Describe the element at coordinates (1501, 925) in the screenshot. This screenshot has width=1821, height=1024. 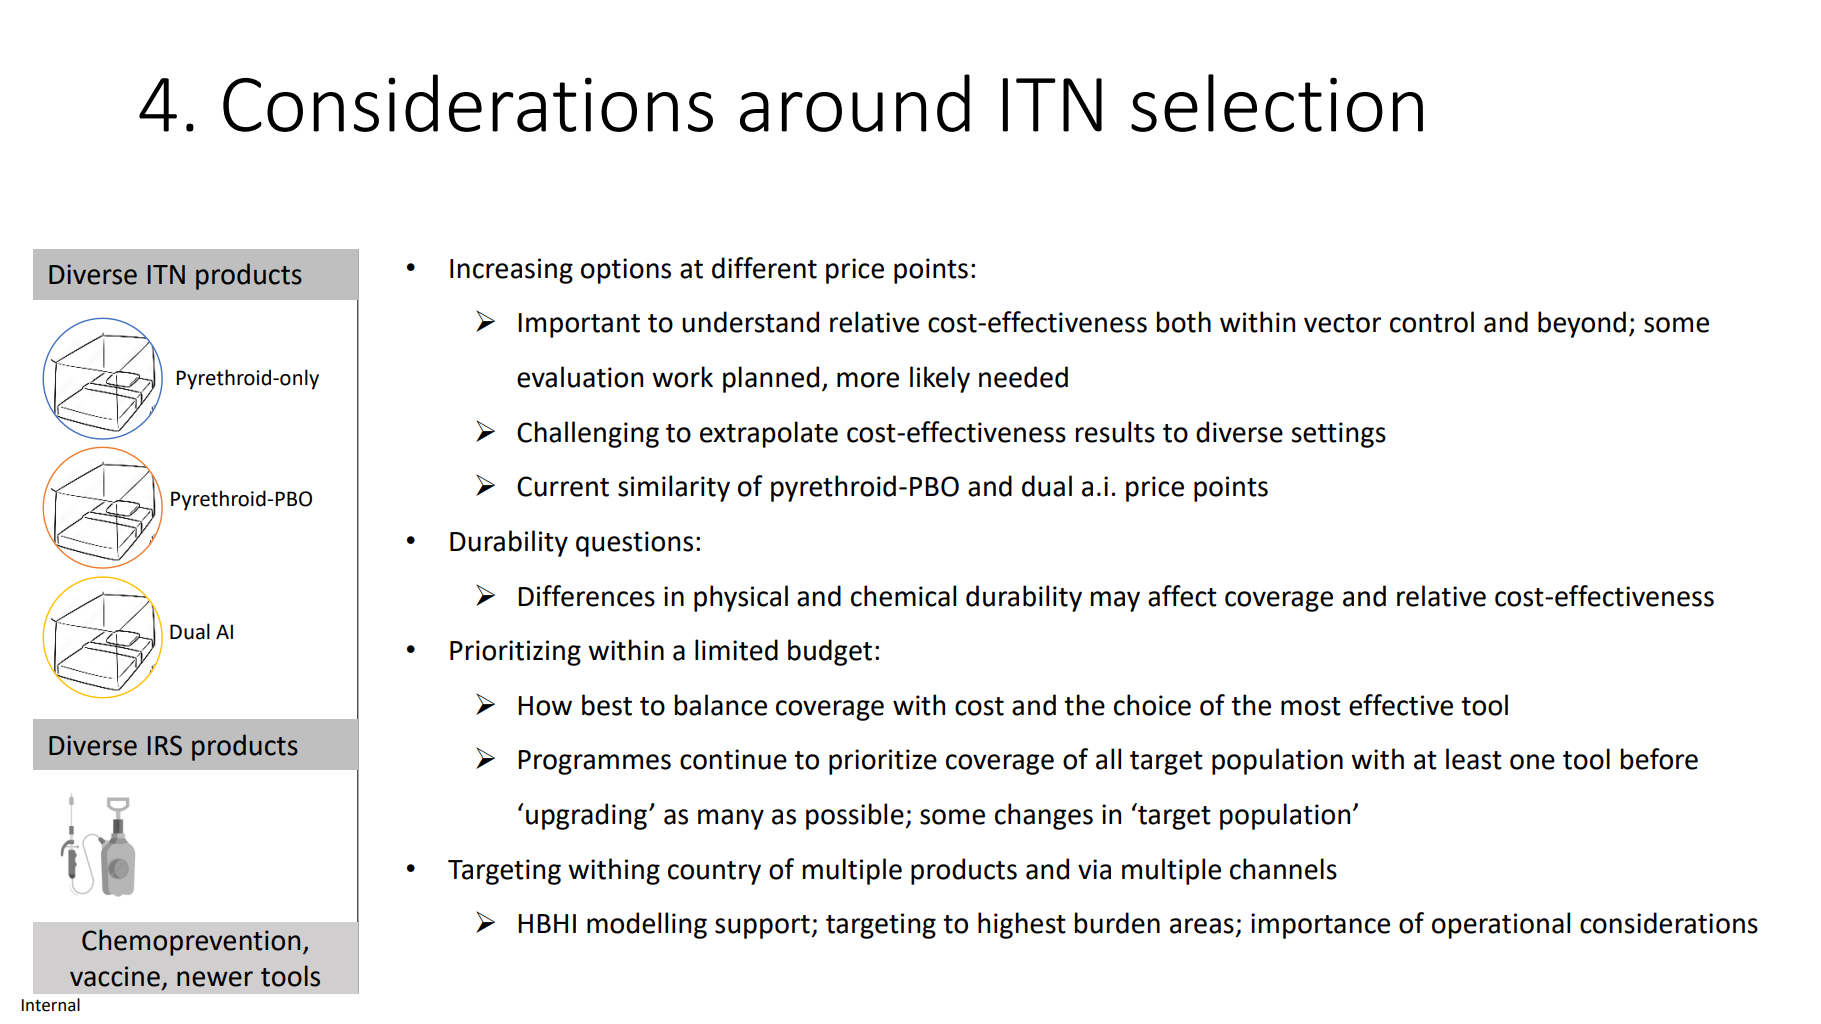
I see `operational` at that location.
